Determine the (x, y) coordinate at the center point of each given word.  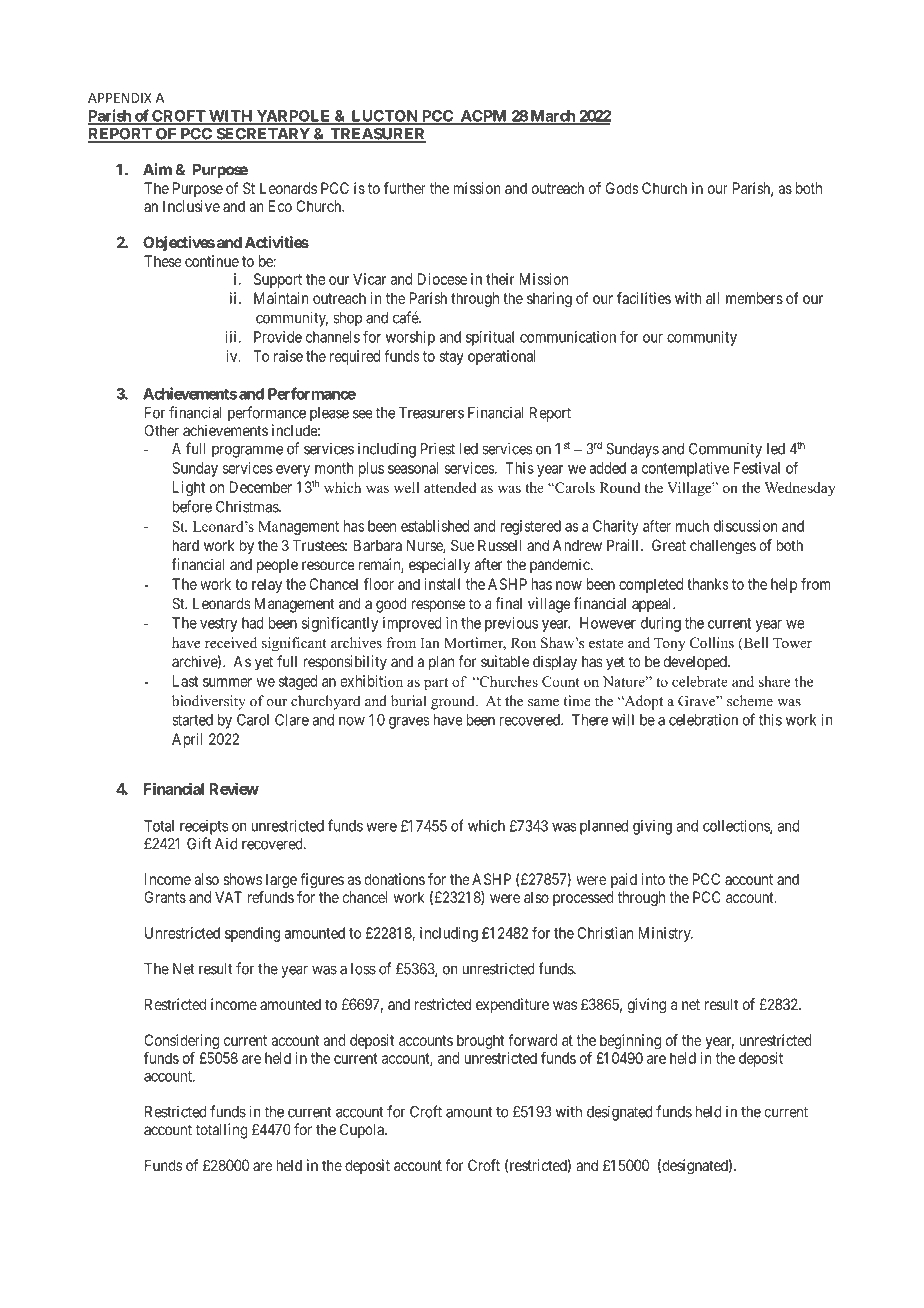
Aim (157, 169)
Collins (712, 643)
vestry (218, 625)
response (438, 606)
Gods (622, 188)
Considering (181, 1041)
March (552, 117)
